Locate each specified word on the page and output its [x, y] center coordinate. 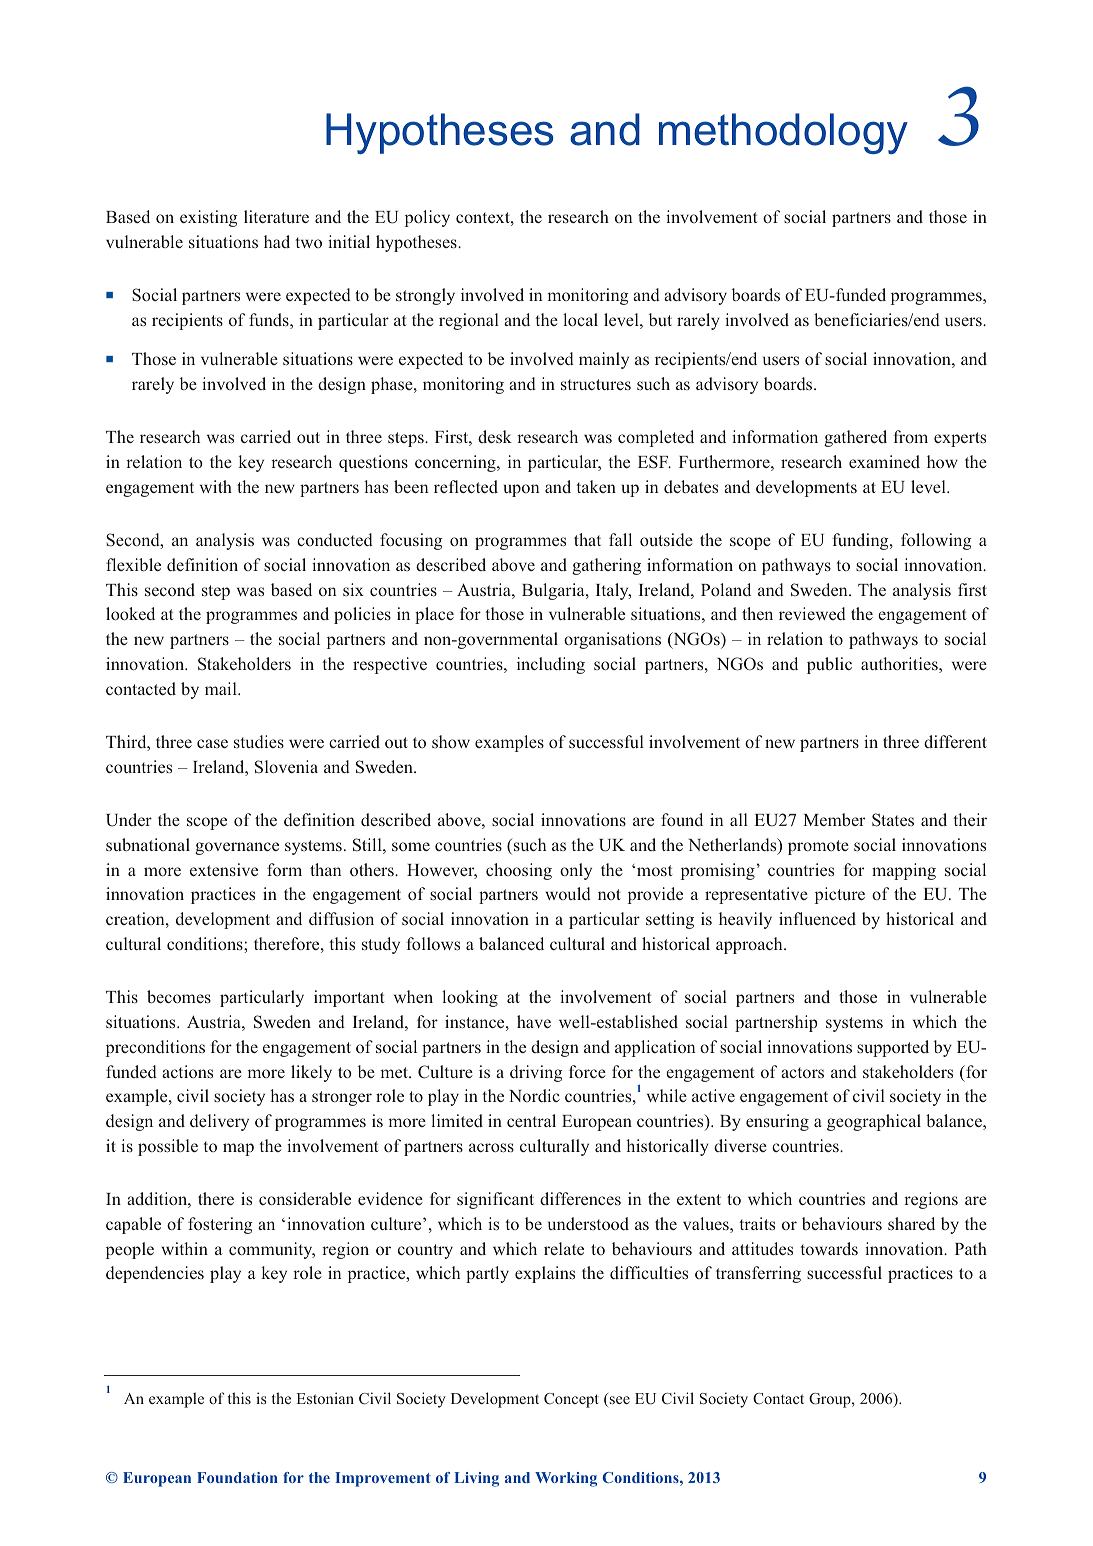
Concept [571, 1400]
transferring [758, 1274]
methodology [783, 133]
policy [427, 218]
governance [237, 848]
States [893, 820]
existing [209, 218]
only [576, 871]
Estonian [325, 1398]
